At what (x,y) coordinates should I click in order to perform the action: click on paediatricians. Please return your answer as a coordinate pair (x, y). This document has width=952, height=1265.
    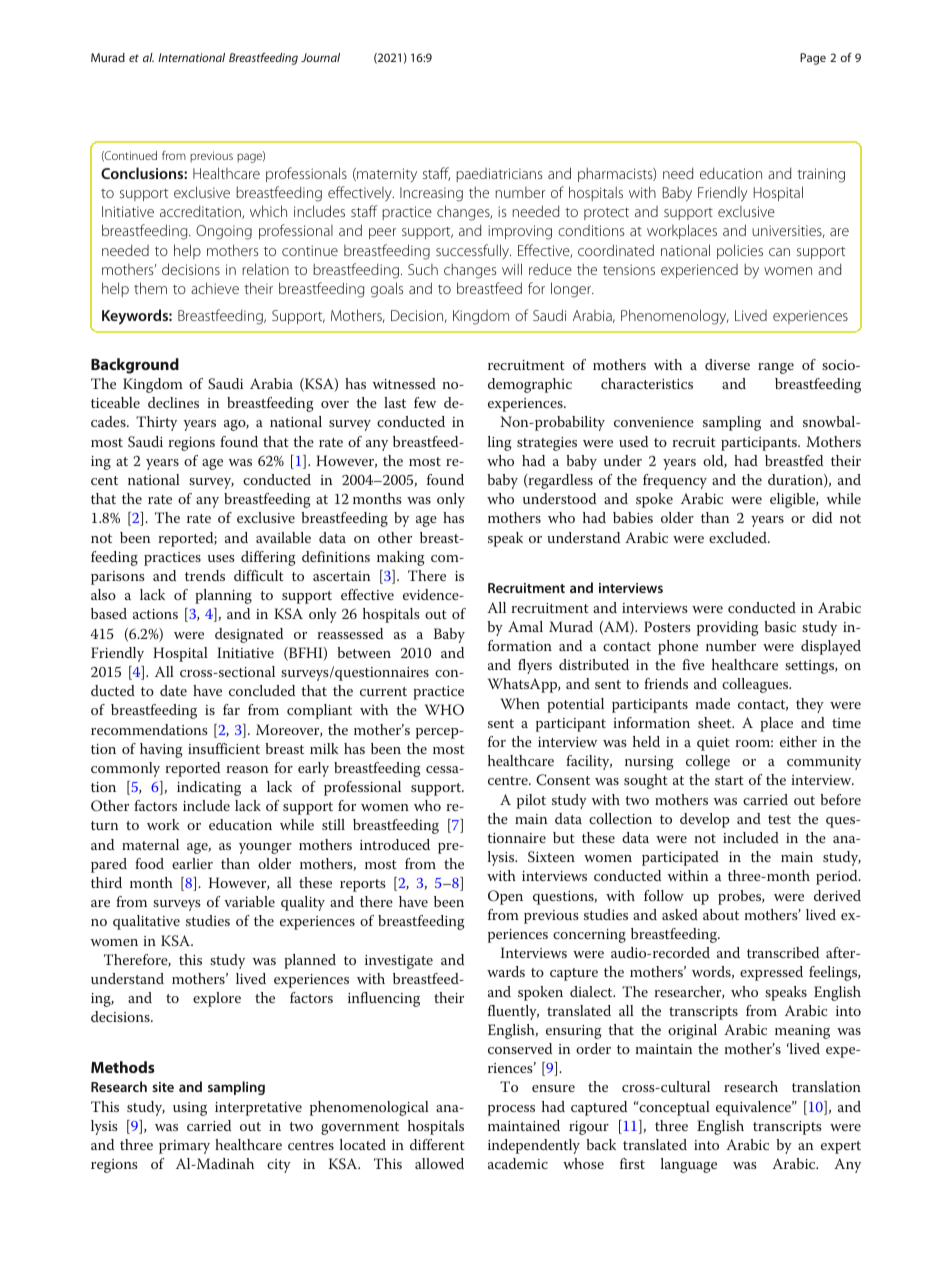
    Looking at the image, I should click on (499, 175).
